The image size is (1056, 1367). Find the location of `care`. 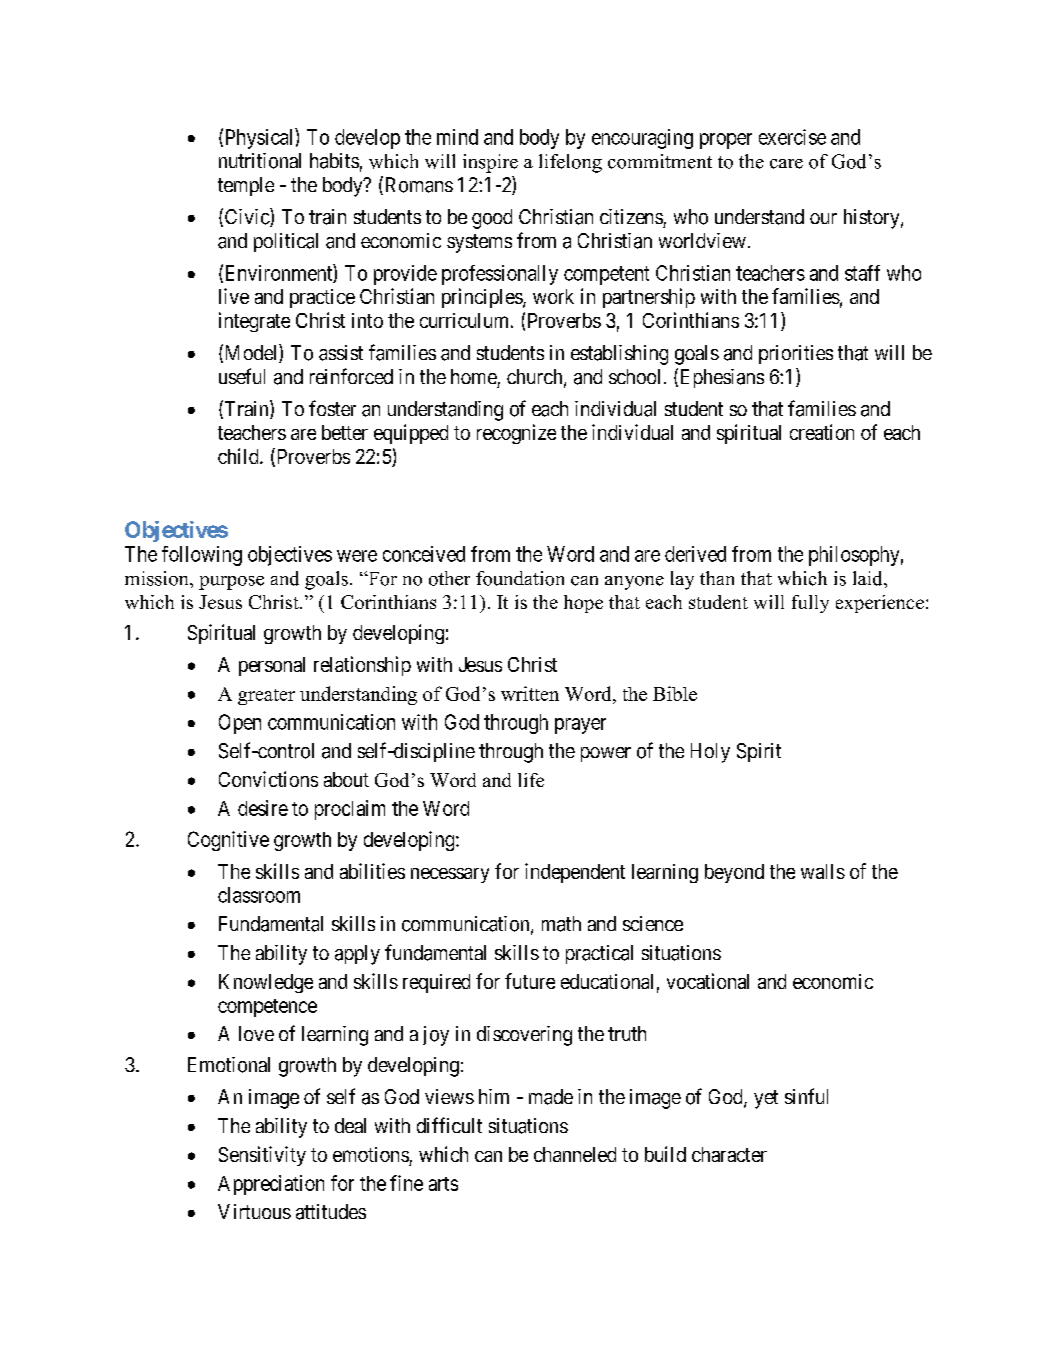

care is located at coordinates (786, 164).
